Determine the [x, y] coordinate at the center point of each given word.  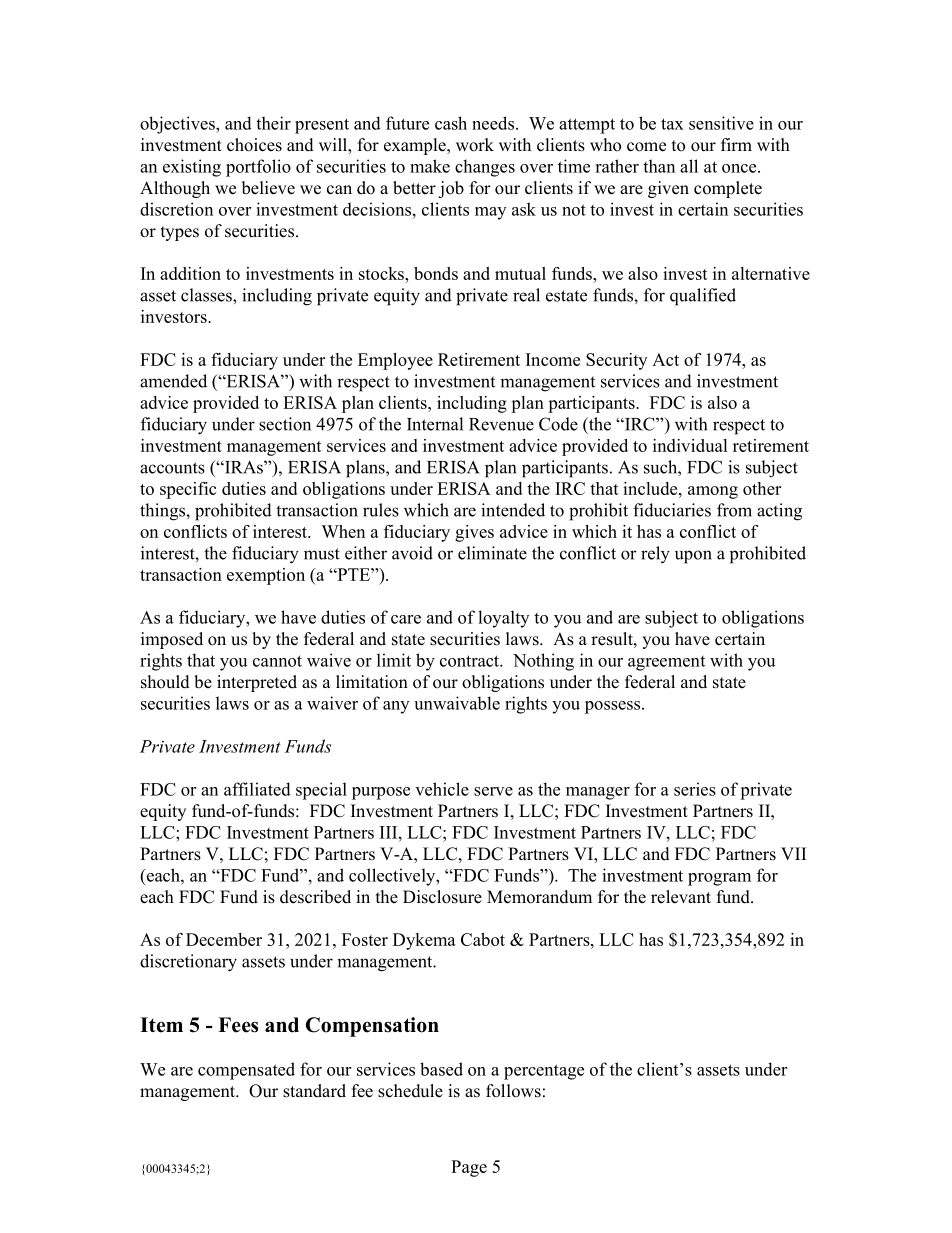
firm [736, 144]
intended [513, 510]
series [695, 789]
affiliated [257, 789]
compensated [246, 1071]
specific [188, 490]
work [475, 145]
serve [493, 791]
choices [254, 145]
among [713, 492]
